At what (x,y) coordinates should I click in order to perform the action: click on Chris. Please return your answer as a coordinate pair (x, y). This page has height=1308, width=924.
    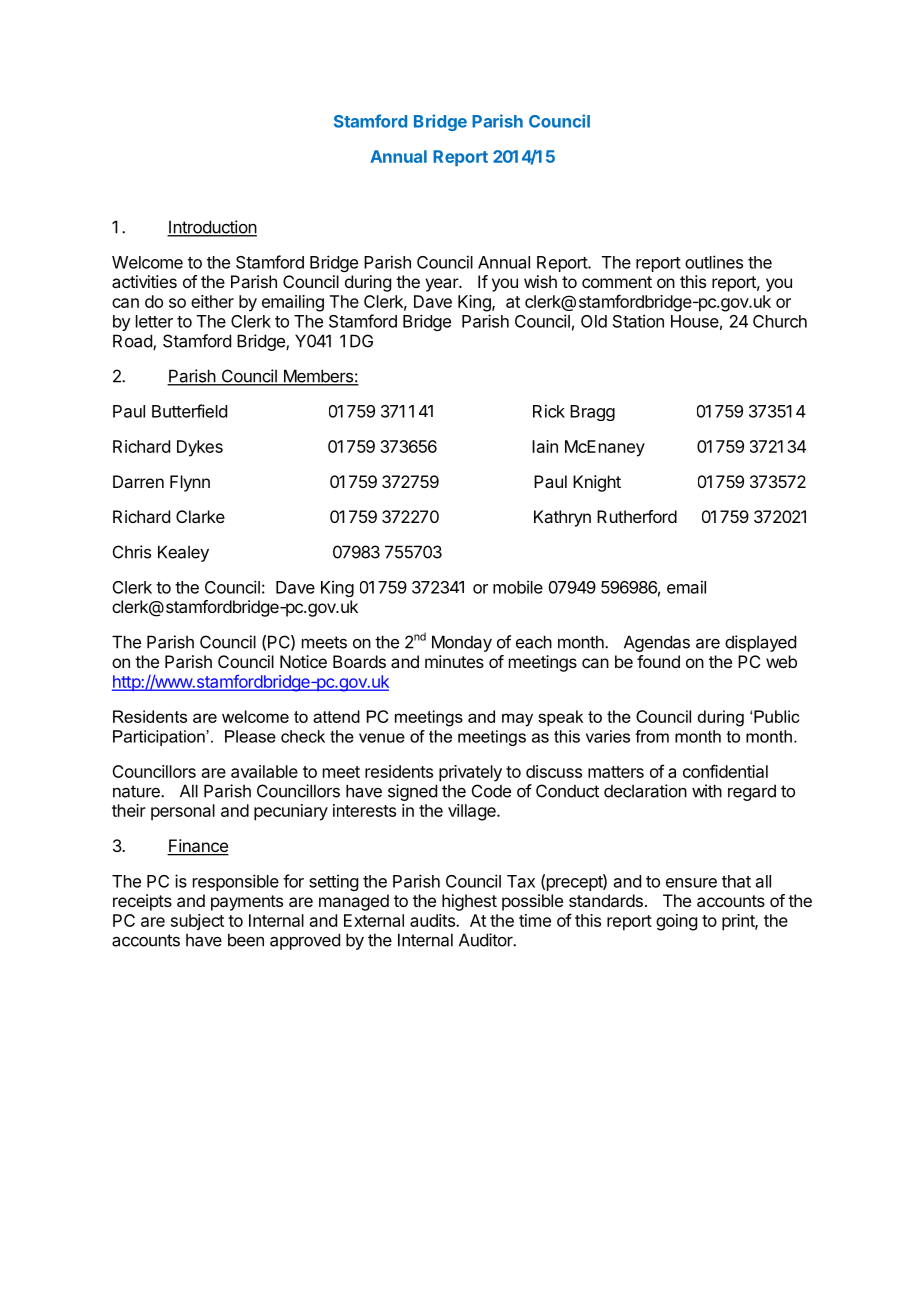
    Looking at the image, I should click on (132, 552).
